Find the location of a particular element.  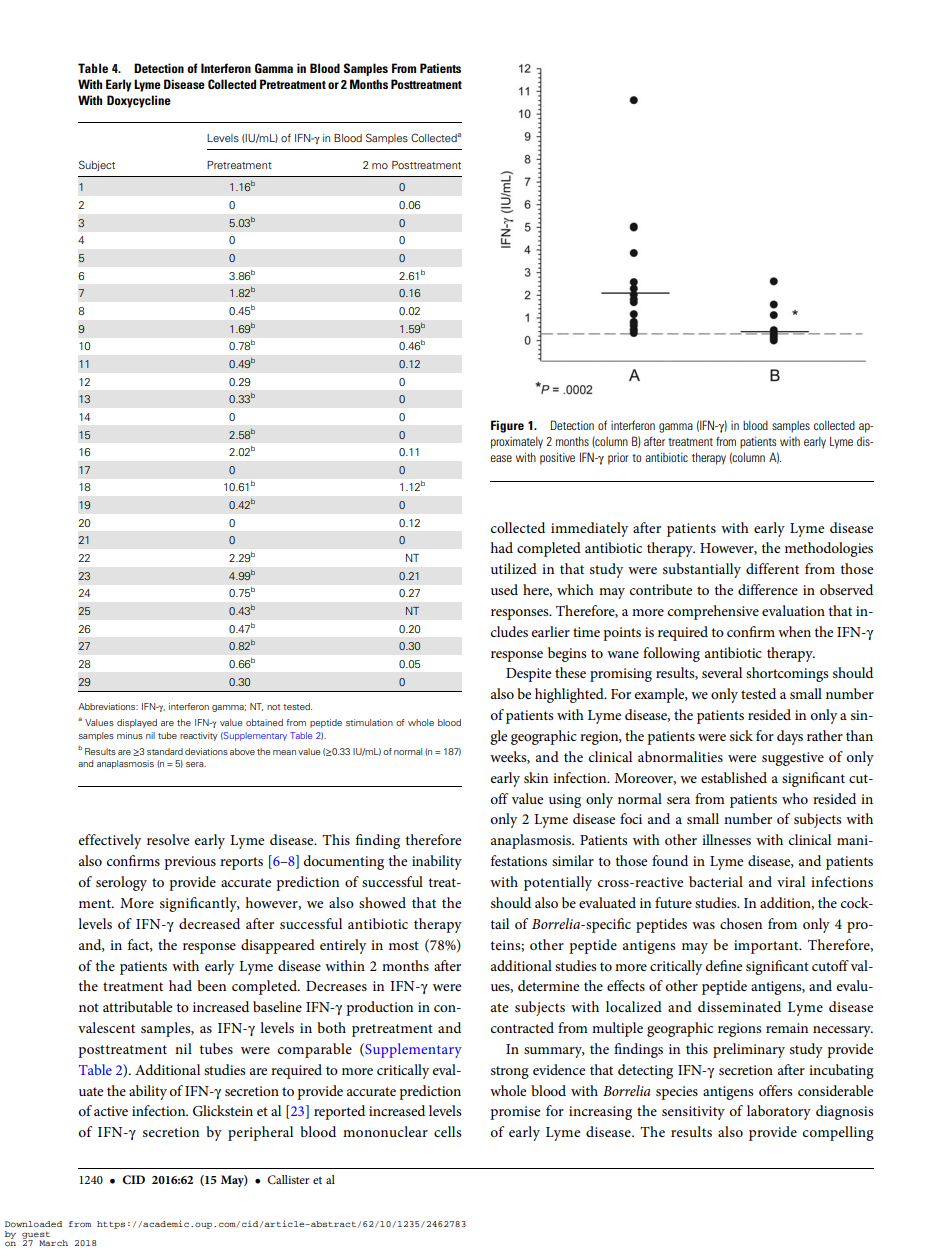

positive is located at coordinates (557, 458).
